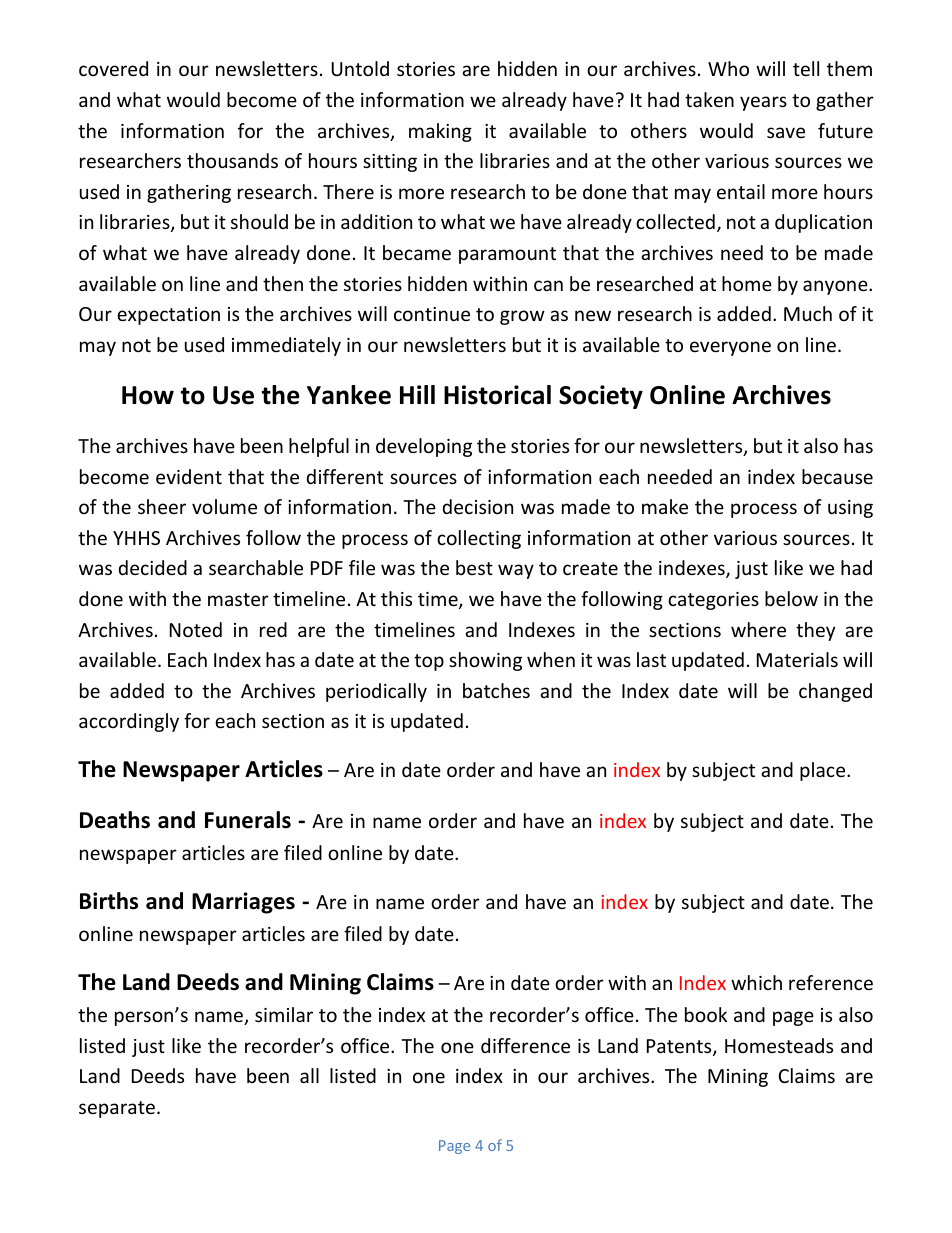 The width and height of the image is (952, 1233). I want to click on evident, so click(189, 476).
